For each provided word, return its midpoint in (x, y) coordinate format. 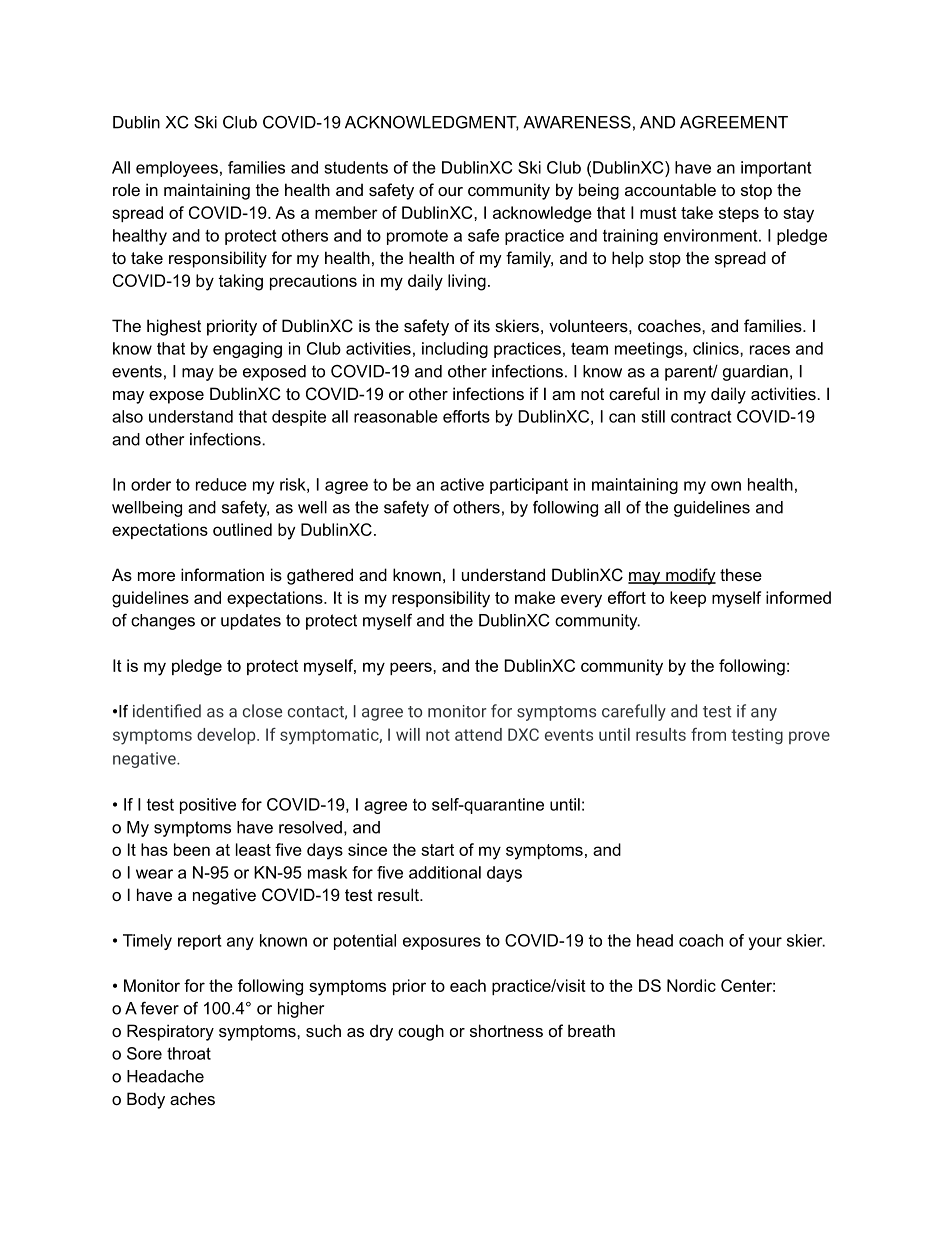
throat (189, 1053)
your (765, 943)
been (192, 849)
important (776, 169)
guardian (755, 373)
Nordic (691, 985)
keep (688, 599)
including (455, 350)
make (535, 597)
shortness (506, 1030)
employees (177, 169)
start (437, 850)
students (356, 167)
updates (251, 622)
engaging (247, 350)
